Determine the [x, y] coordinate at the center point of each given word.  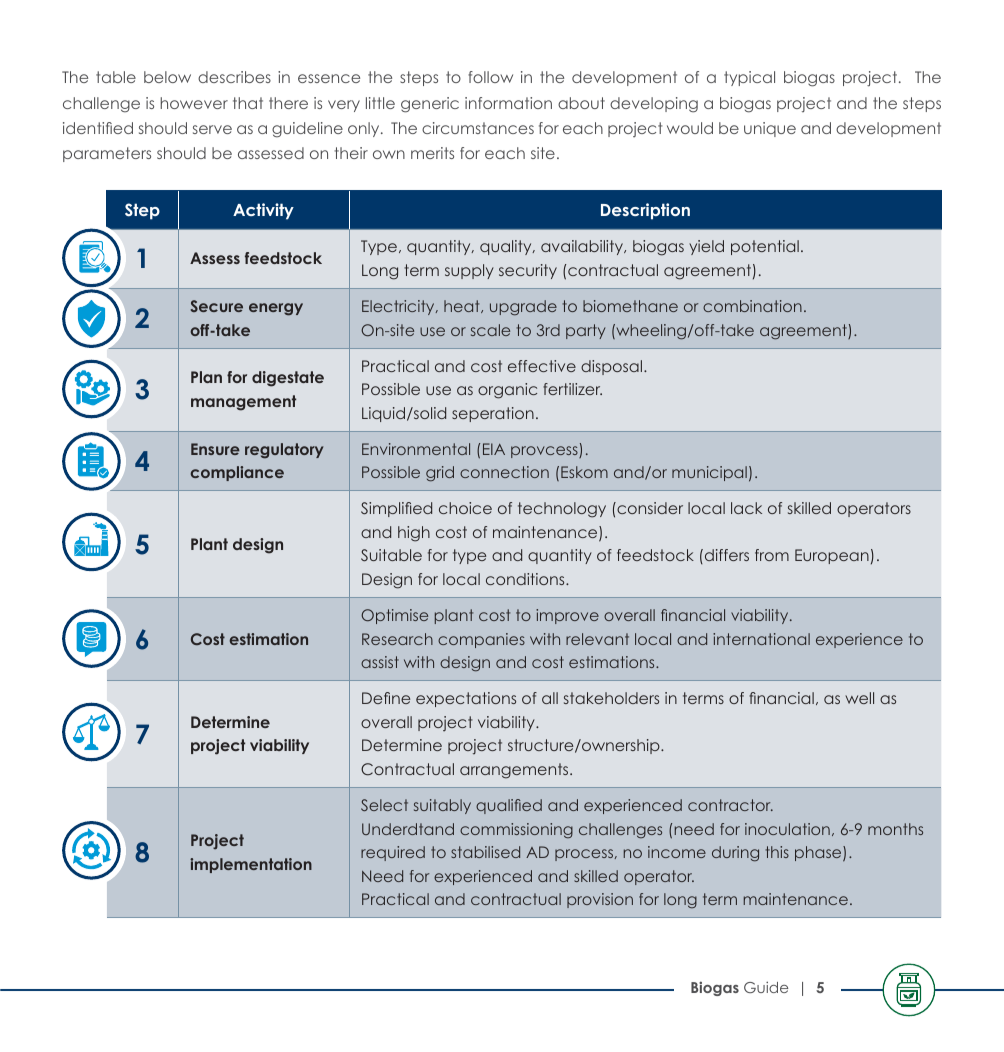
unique [770, 129]
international [761, 639]
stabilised [485, 852]
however [194, 103]
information [508, 103]
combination [752, 306]
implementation [251, 865]
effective [542, 366]
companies [481, 640]
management [243, 403]
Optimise [394, 616]
